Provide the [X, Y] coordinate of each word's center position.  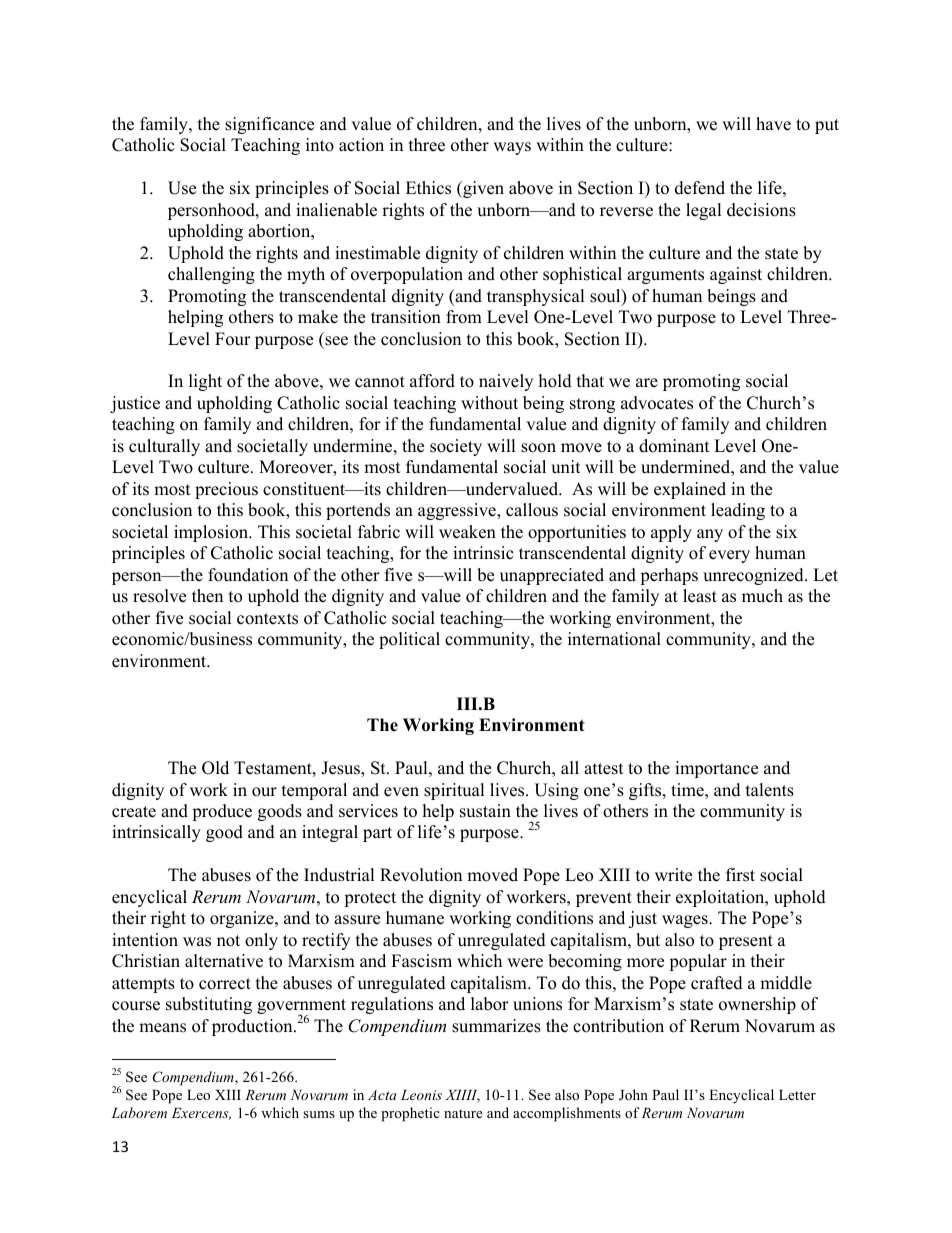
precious [226, 490]
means [162, 1028]
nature [463, 1113]
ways [512, 148]
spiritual [454, 791]
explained [690, 490]
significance [269, 125]
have [773, 124]
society [456, 447]
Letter [797, 1095]
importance [716, 769]
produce [222, 812]
